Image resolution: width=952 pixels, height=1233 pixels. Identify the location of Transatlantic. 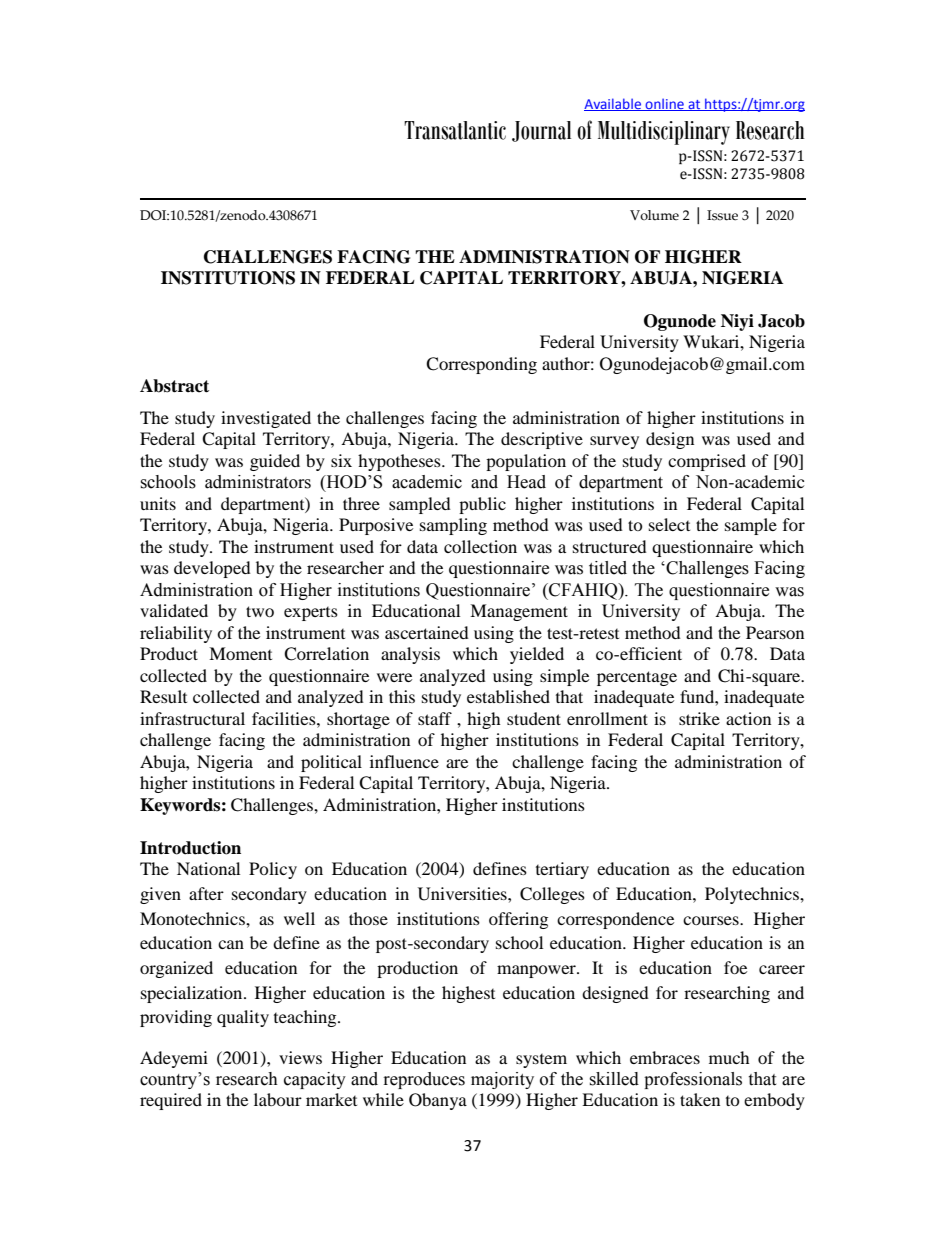
(455, 130).
